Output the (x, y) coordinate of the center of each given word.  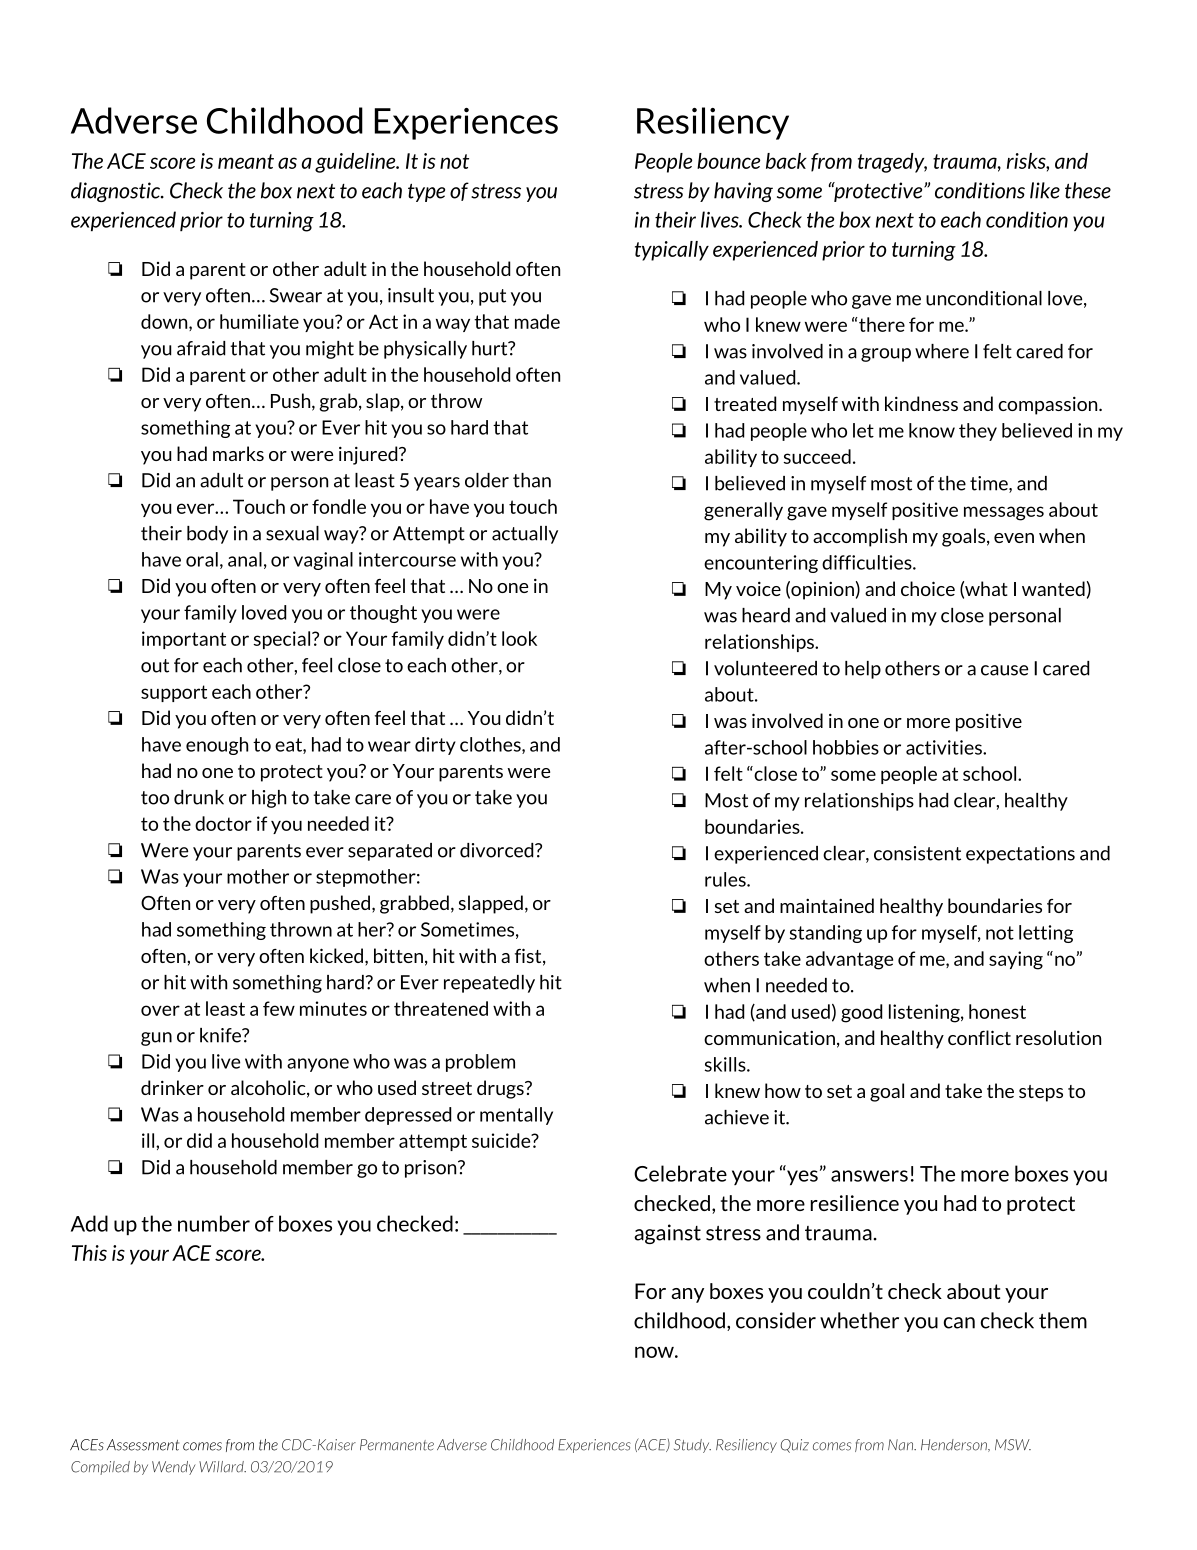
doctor (223, 823)
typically (672, 251)
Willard (222, 1467)
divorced (498, 850)
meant (246, 161)
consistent (917, 853)
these (1088, 190)
